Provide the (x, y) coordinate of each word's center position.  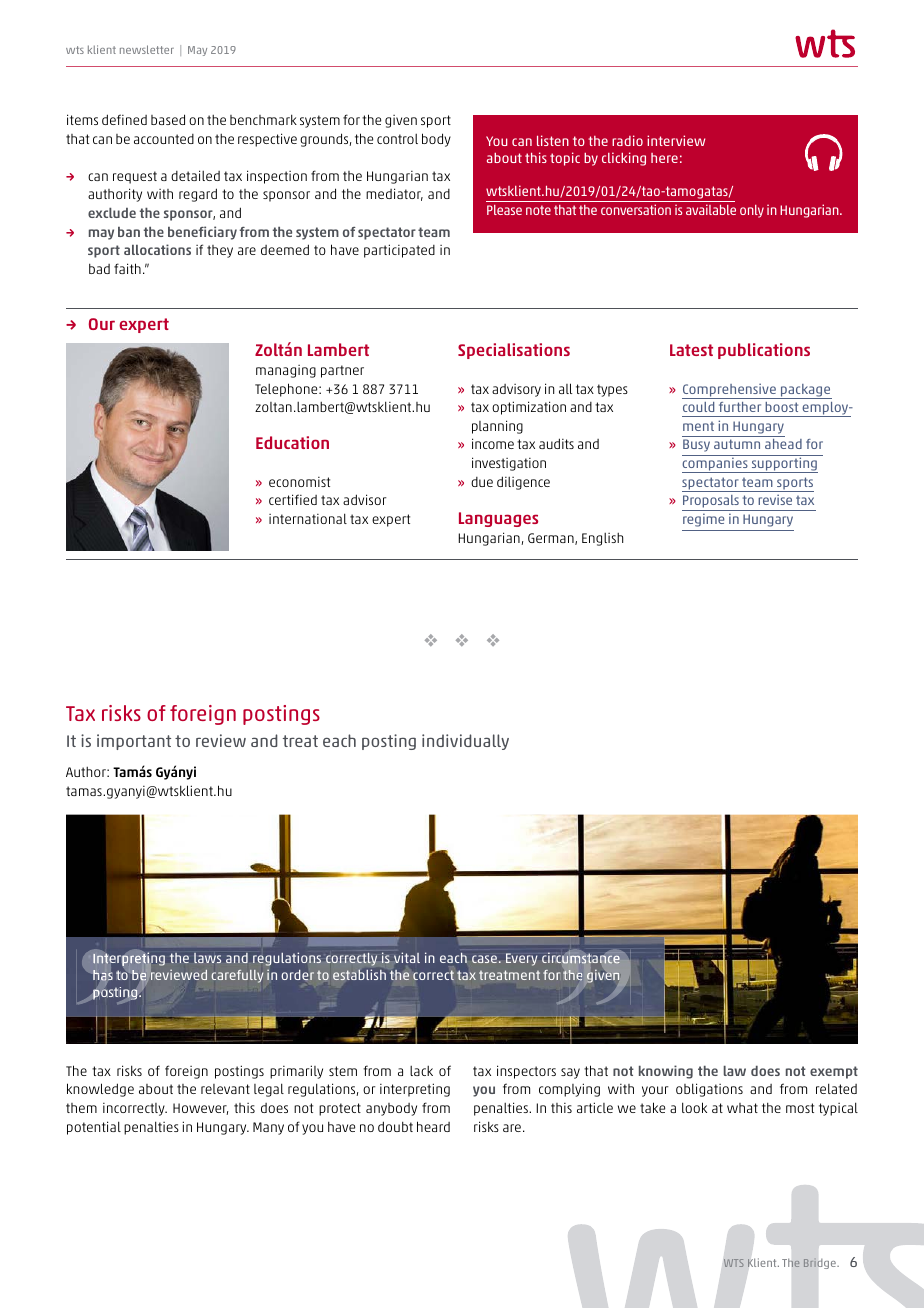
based (168, 119)
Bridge (820, 1263)
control (397, 139)
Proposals (711, 503)
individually (465, 742)
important (134, 742)
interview (676, 140)
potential (94, 1128)
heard (433, 1126)
